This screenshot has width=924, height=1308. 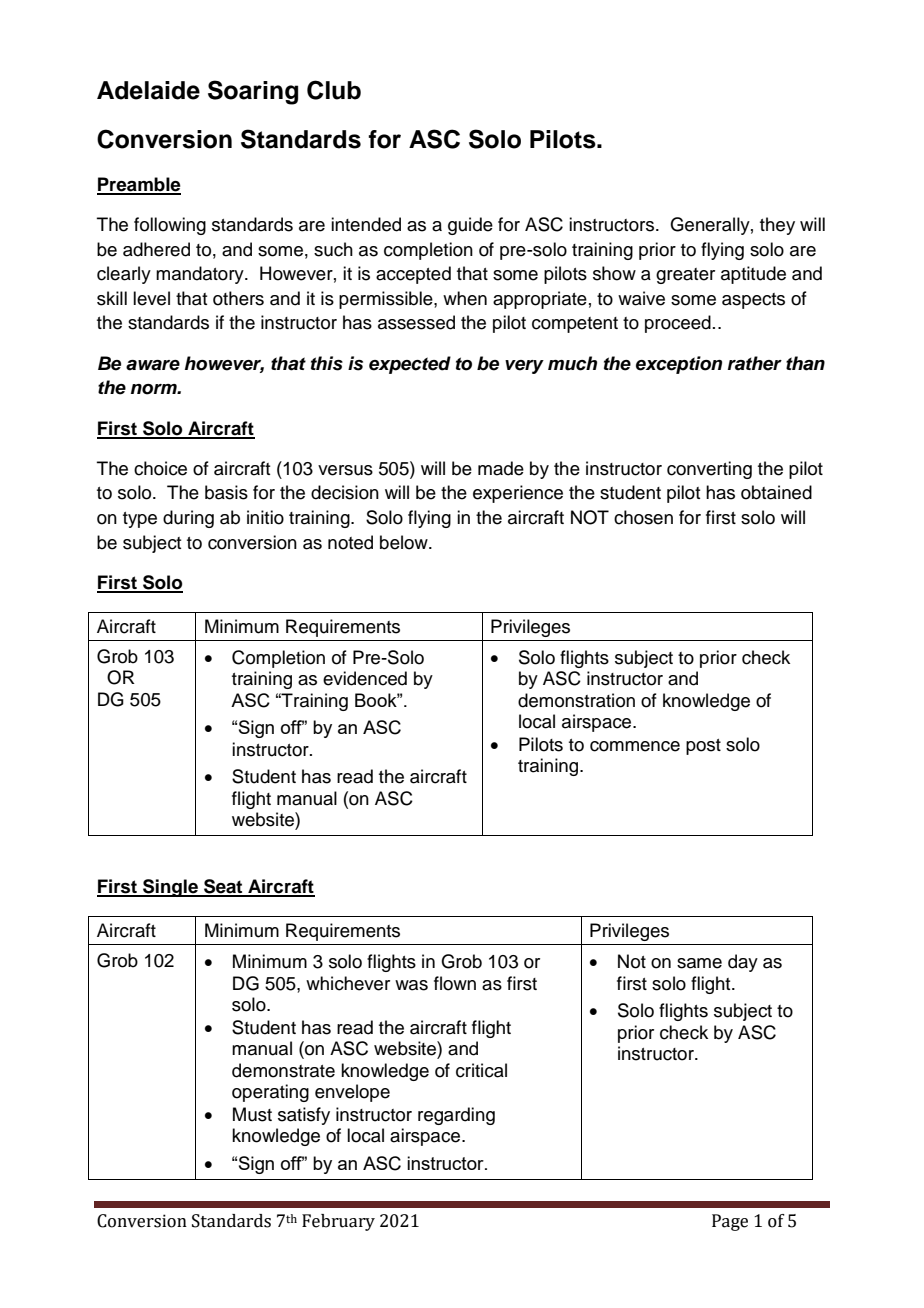 What do you see at coordinates (188, 519) in the screenshot?
I see `during` at bounding box center [188, 519].
